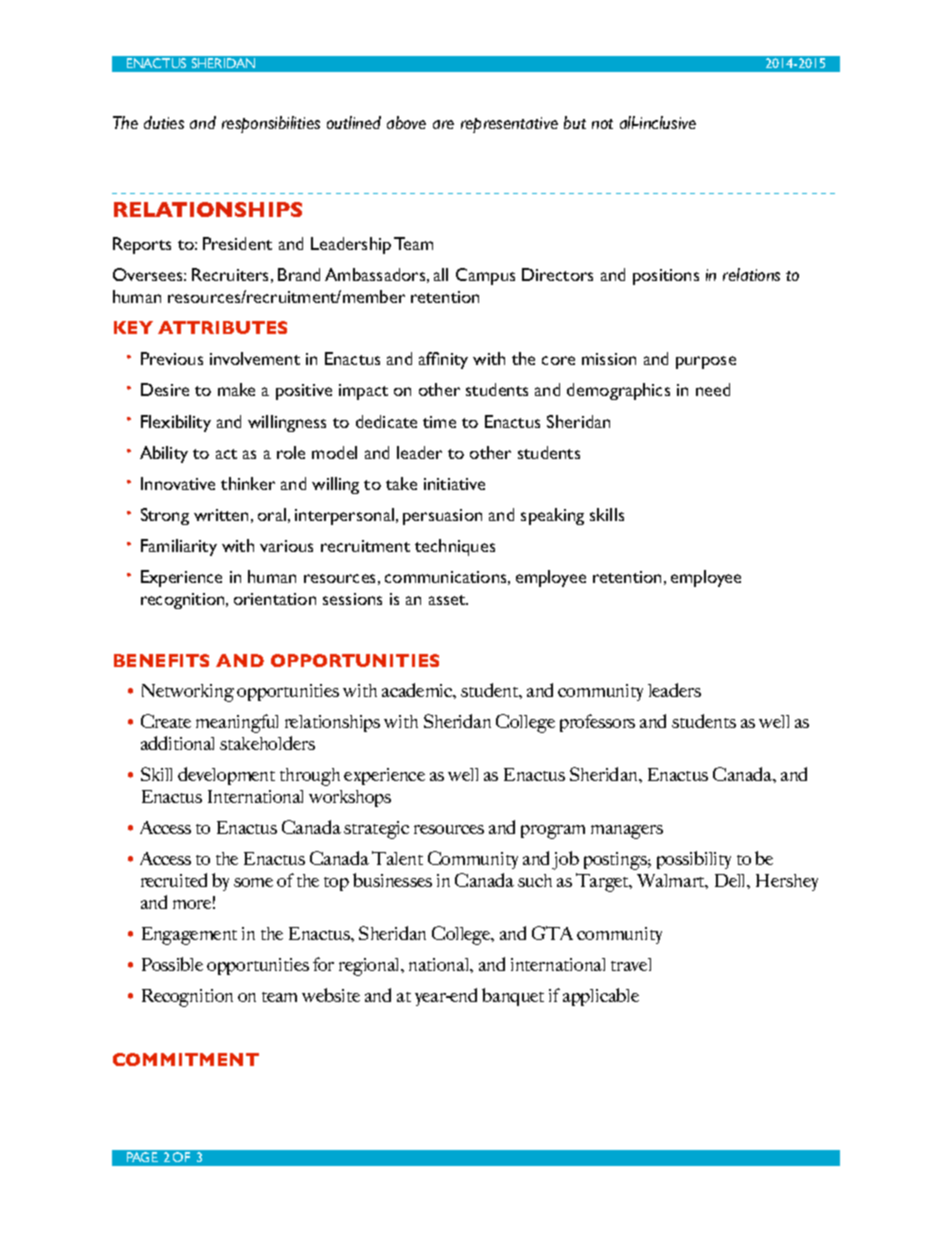  Describe the element at coordinates (439, 422) in the screenshot. I see `time` at that location.
